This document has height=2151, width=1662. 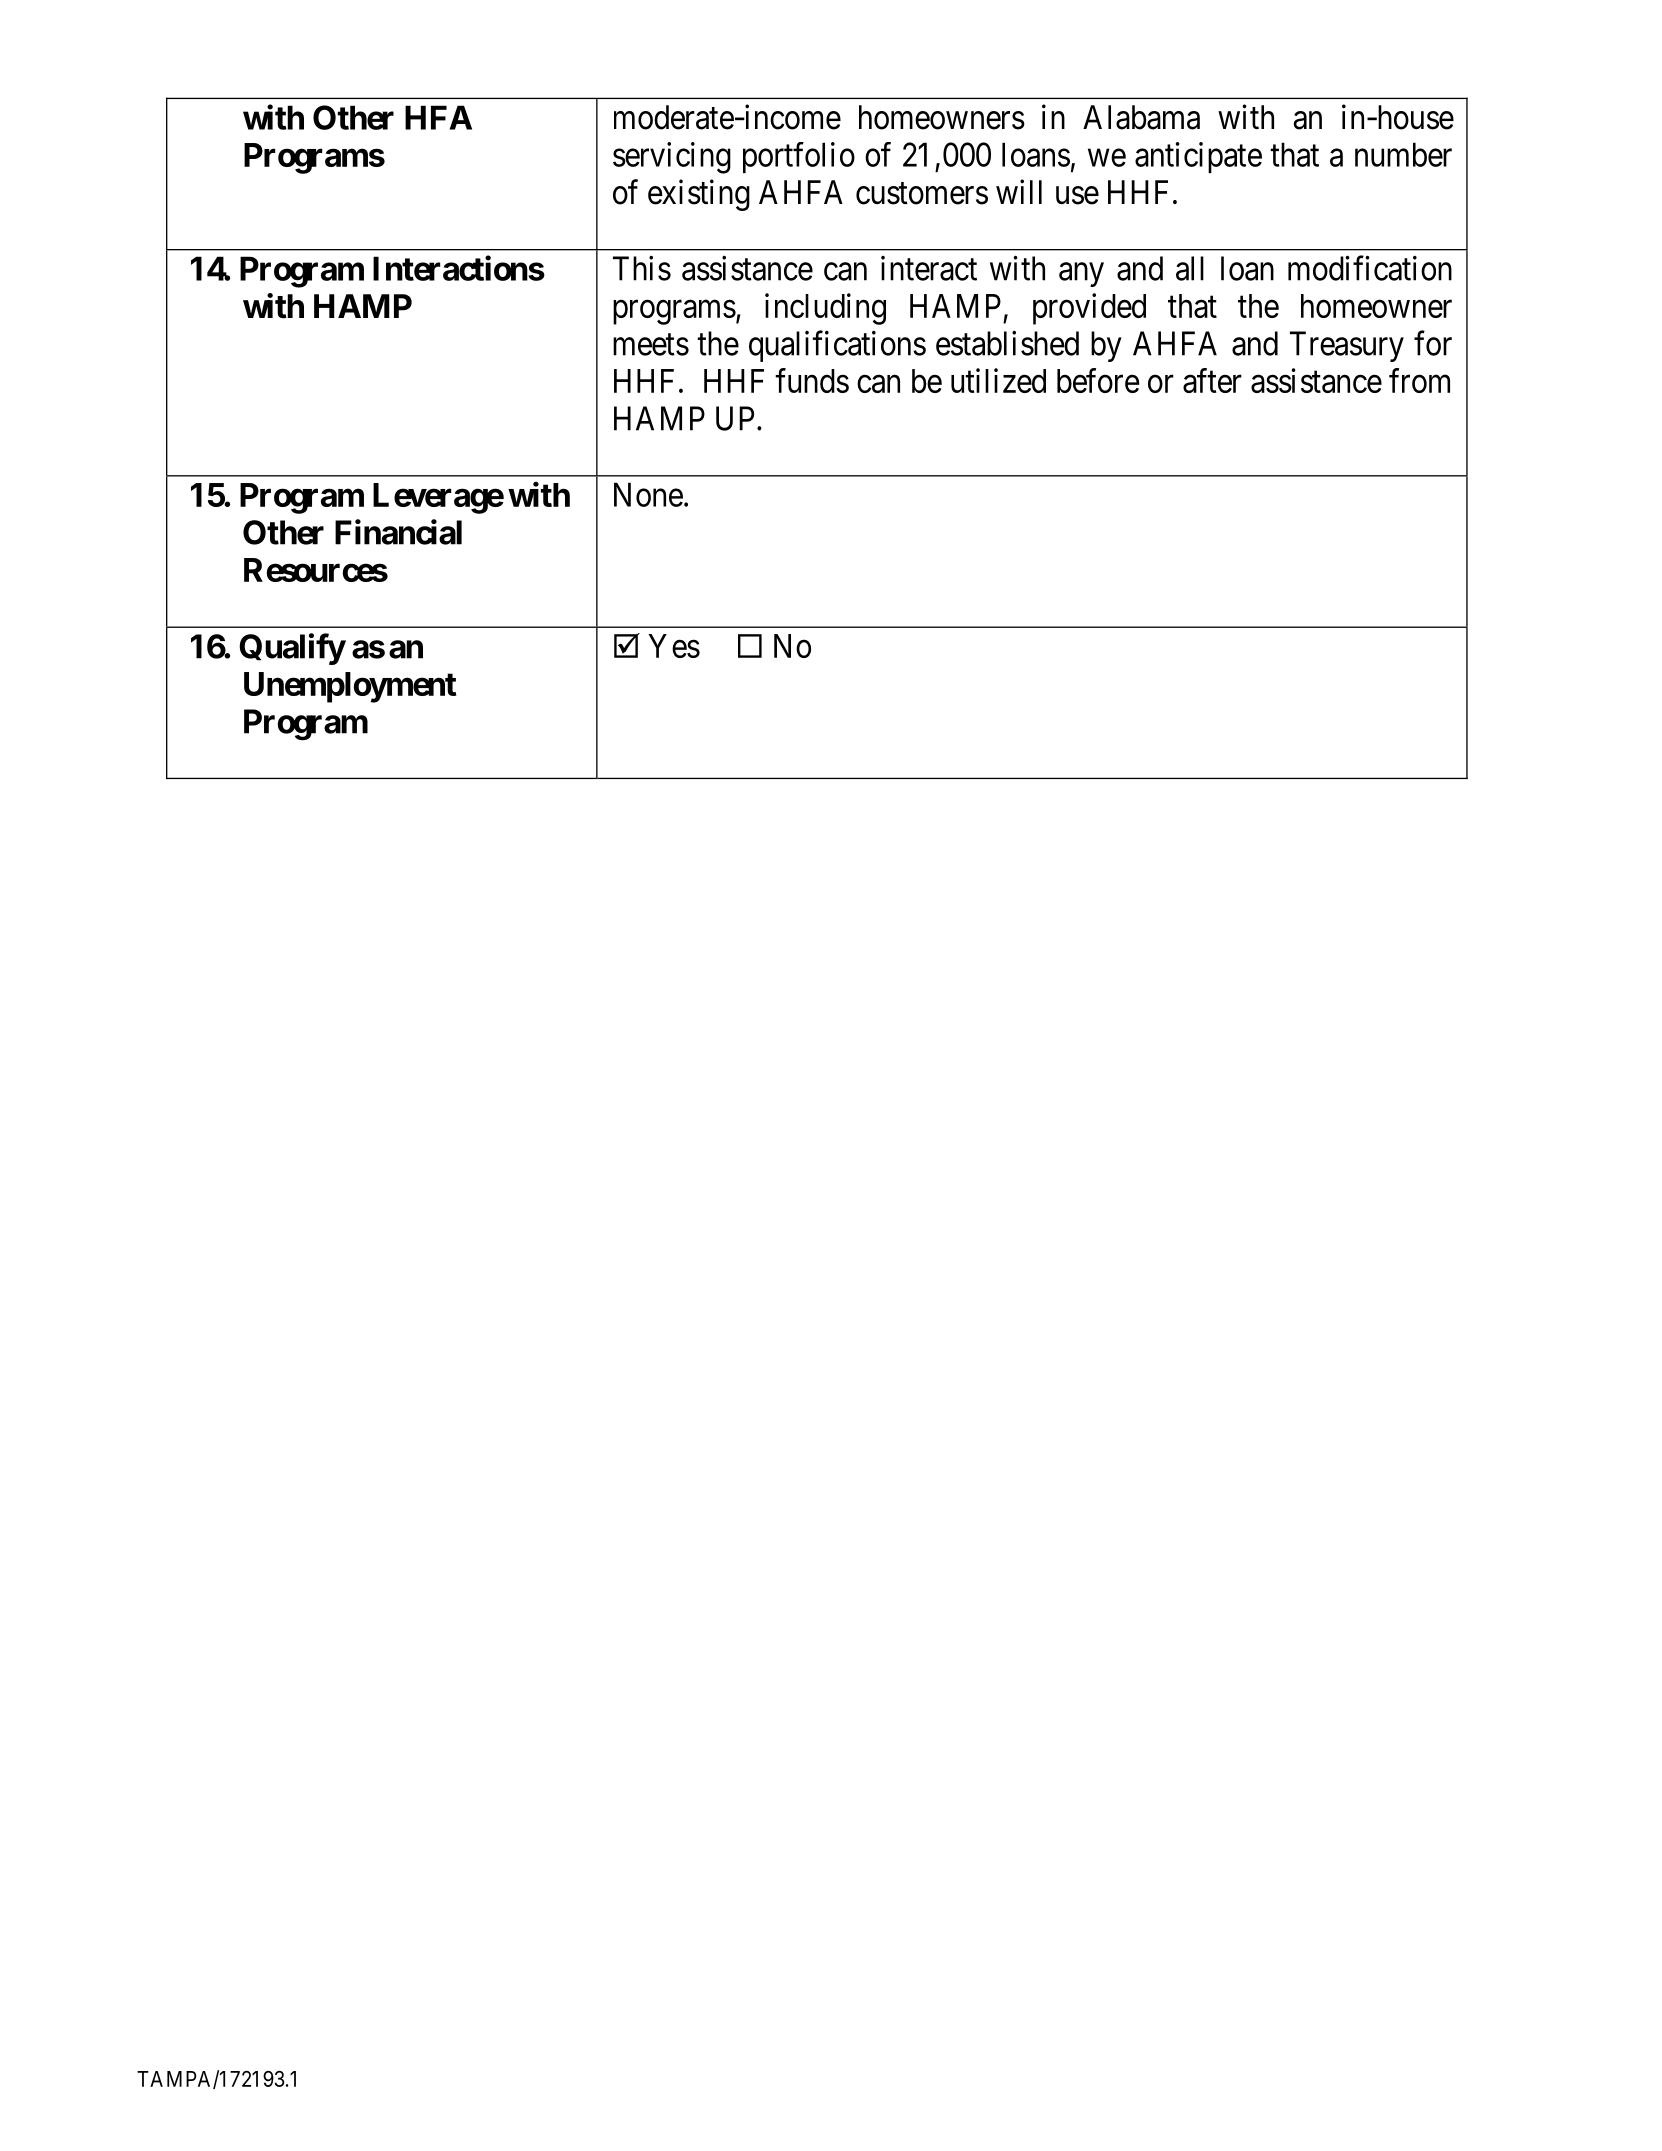 I want to click on servicing, so click(x=672, y=158).
